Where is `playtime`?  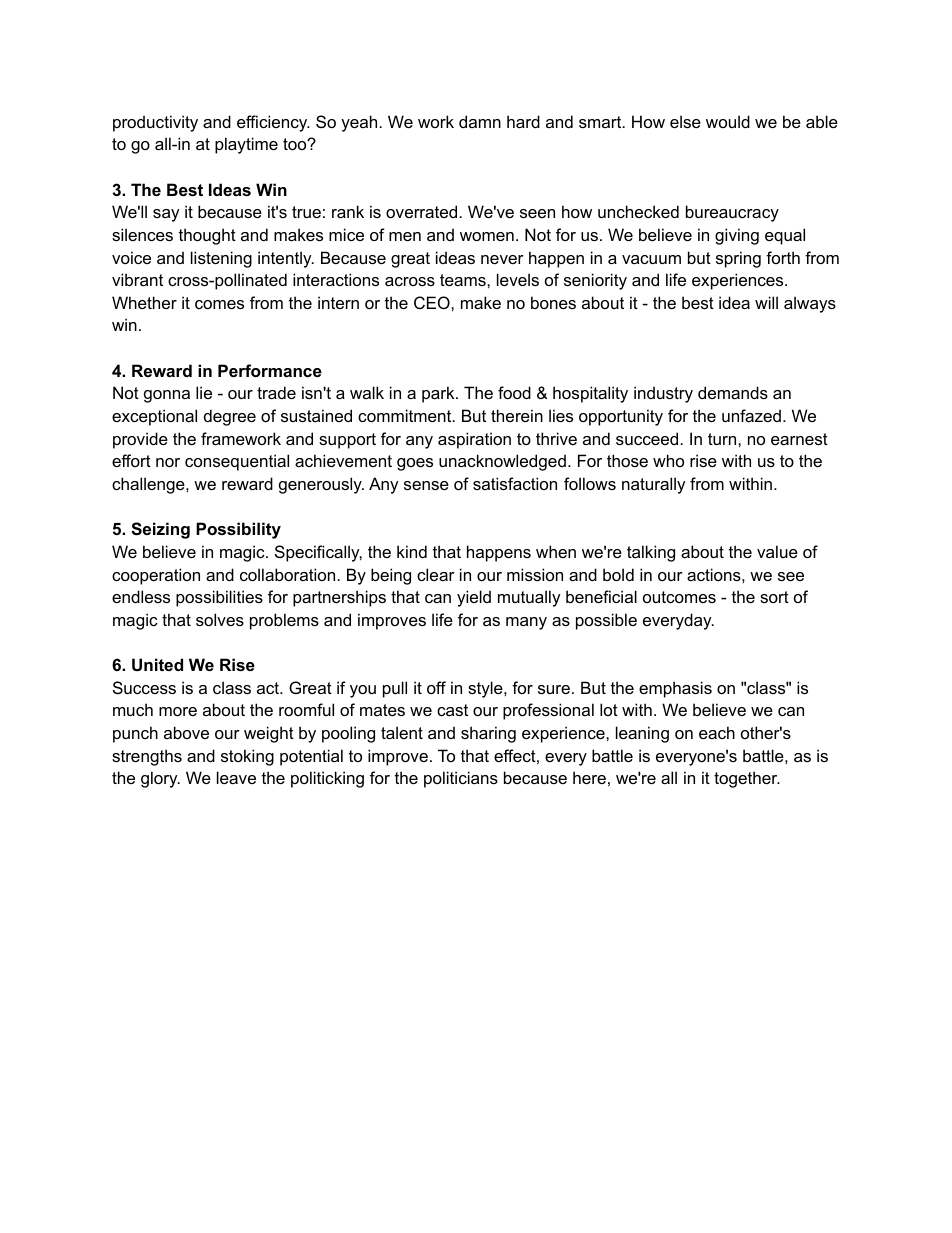
playtime is located at coordinates (246, 145).
